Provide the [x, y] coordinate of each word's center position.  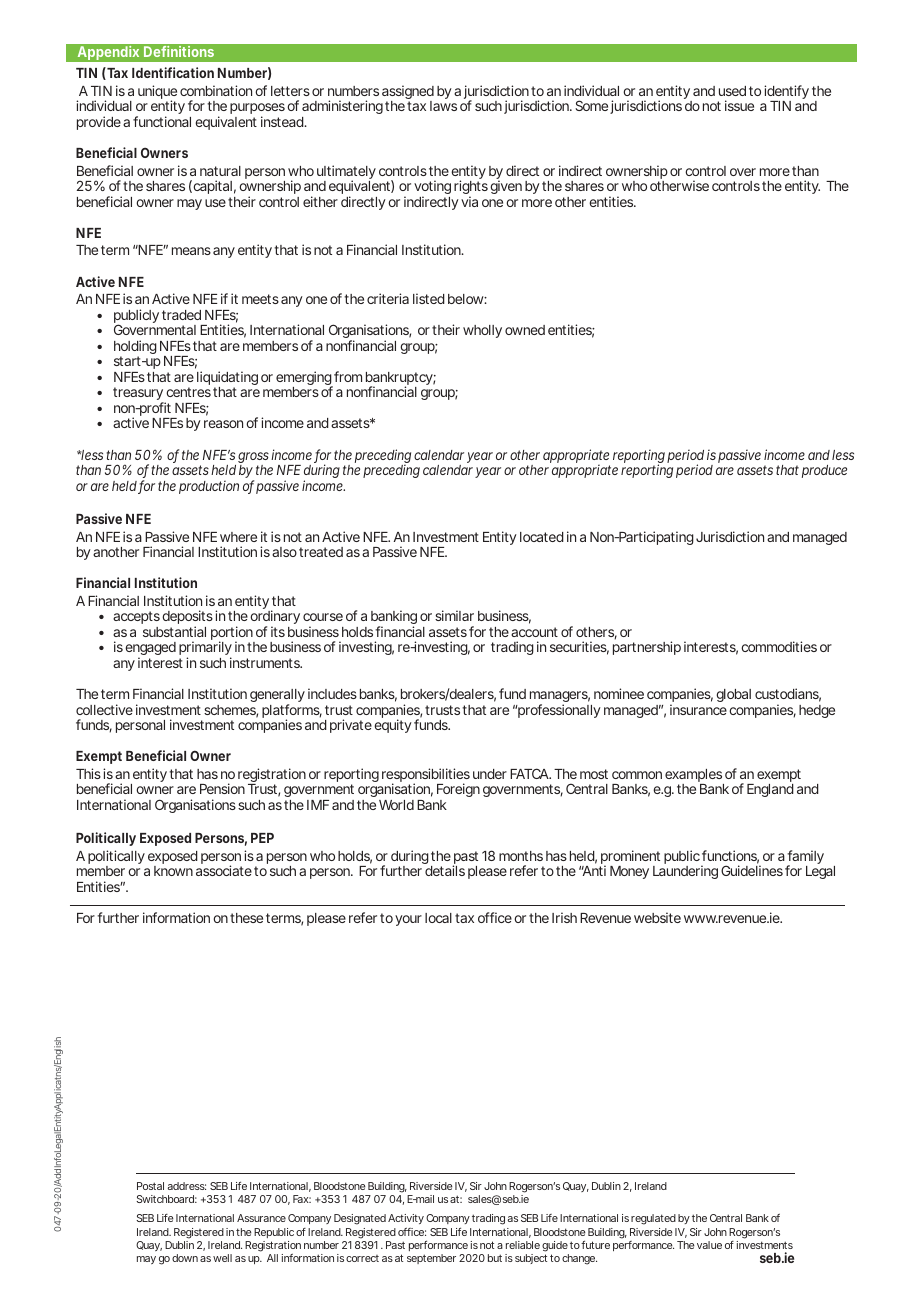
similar [454, 615]
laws [443, 106]
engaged [150, 650]
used [732, 91]
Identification [173, 72]
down [185, 1258]
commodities [779, 646]
